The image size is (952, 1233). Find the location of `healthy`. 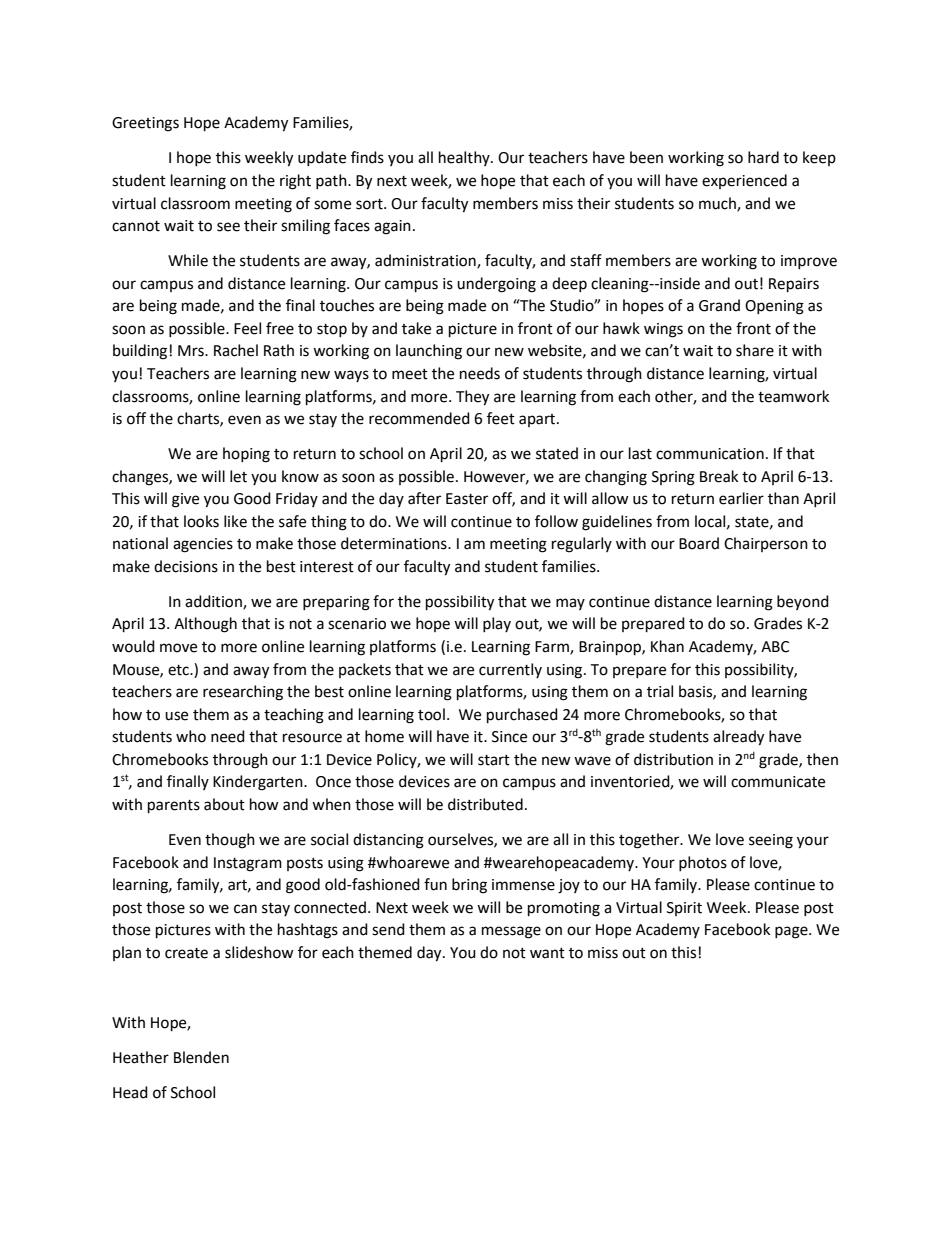

healthy is located at coordinates (465, 158).
